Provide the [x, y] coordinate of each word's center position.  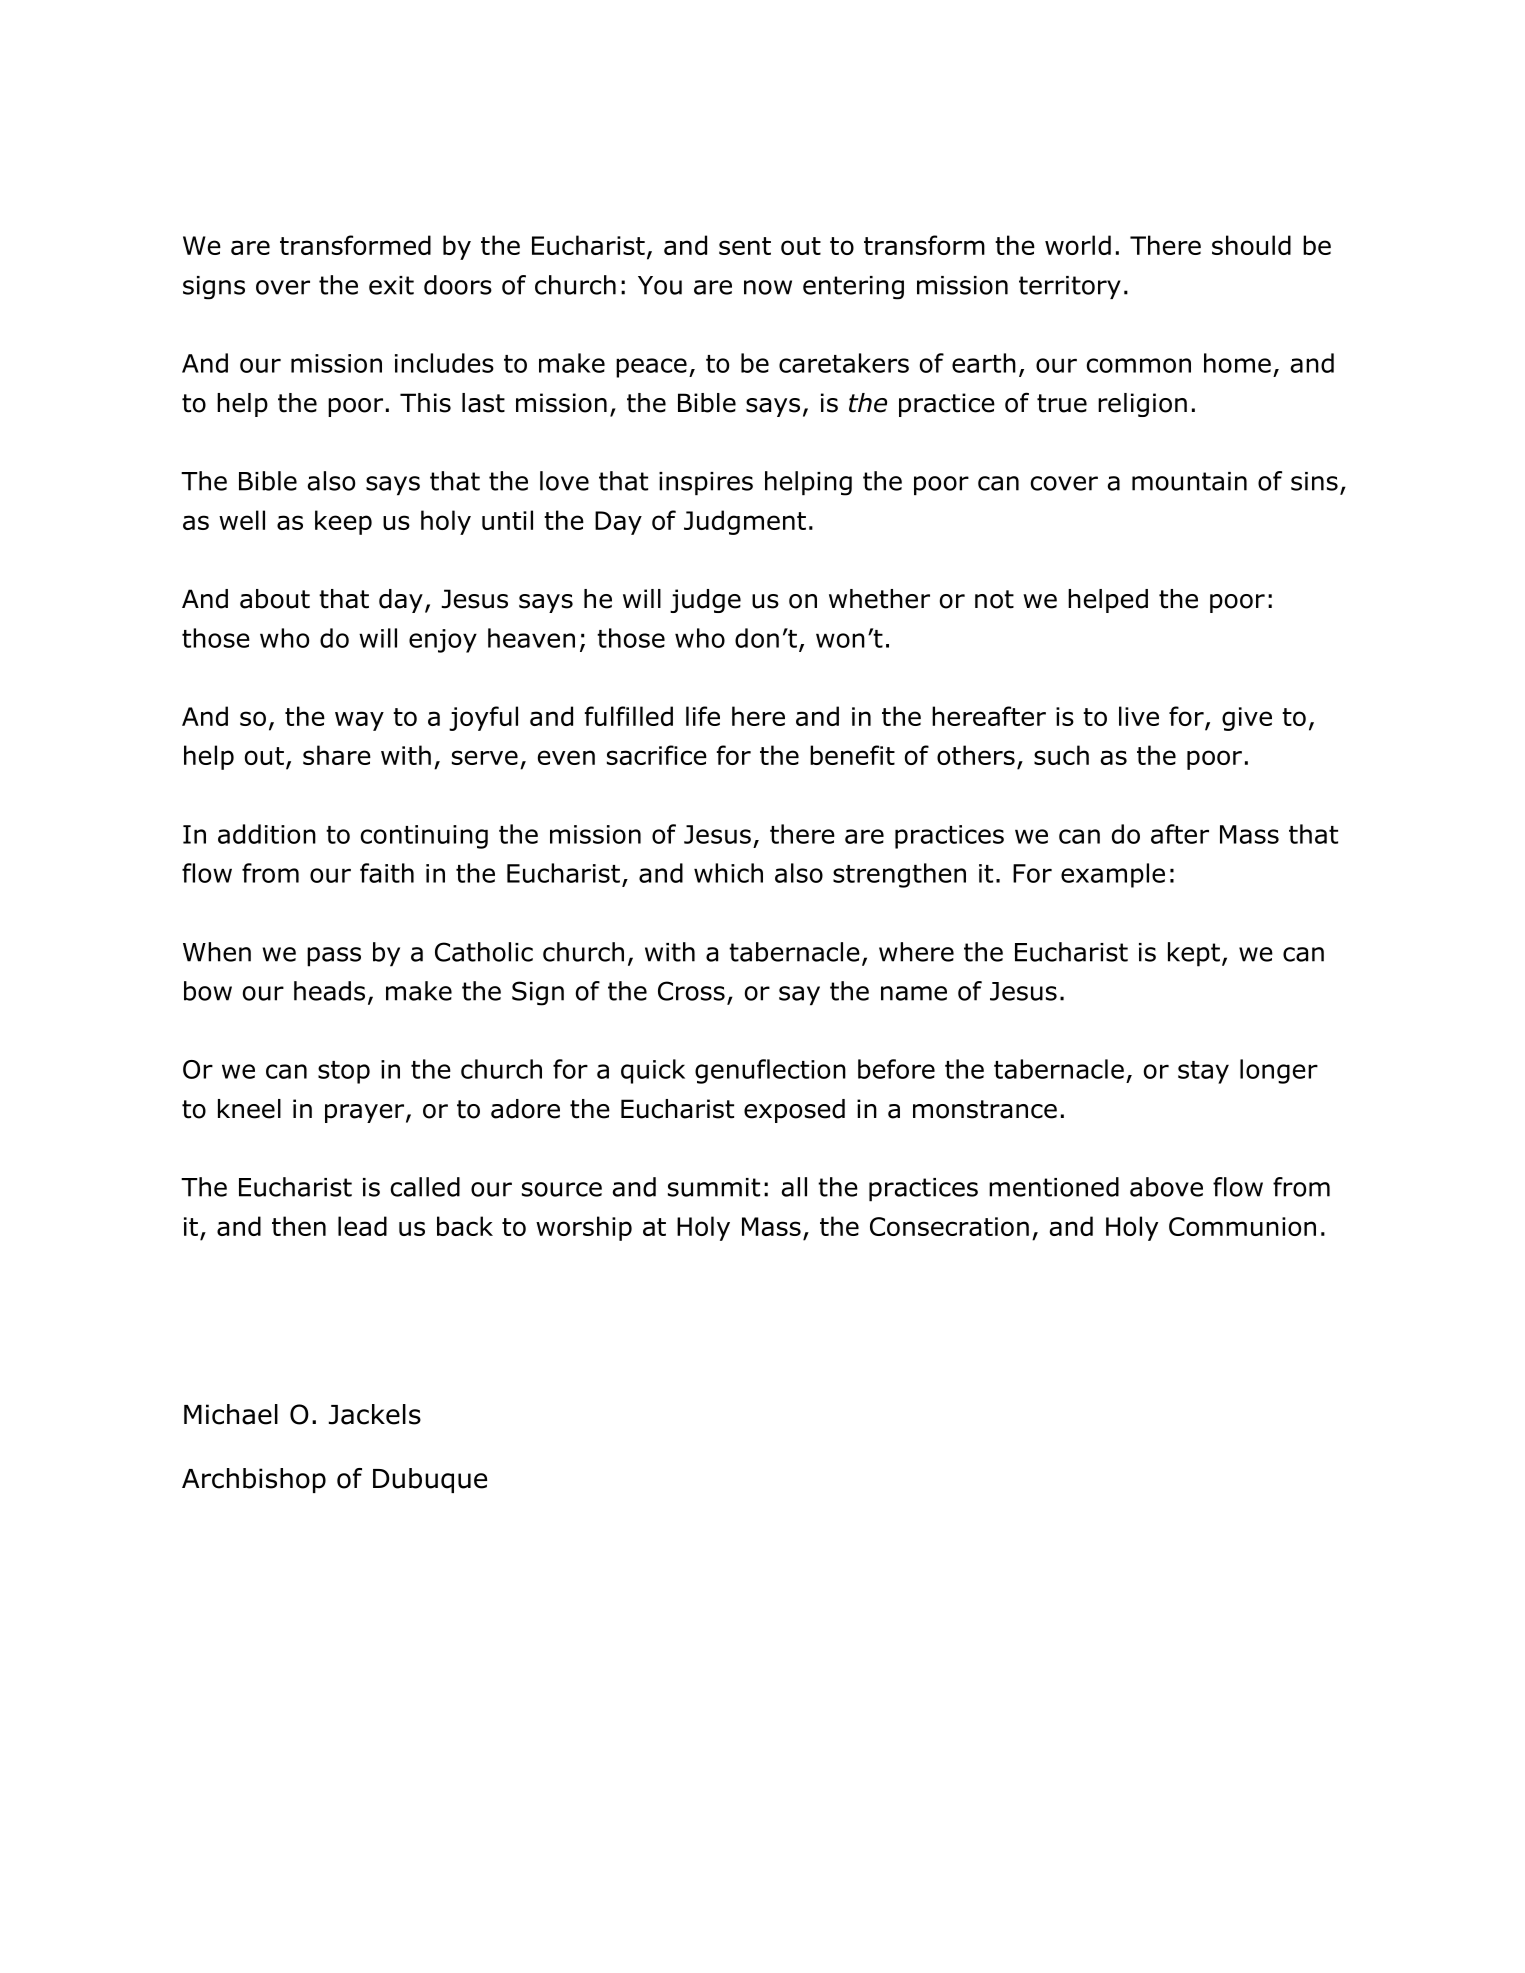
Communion [1242, 1226]
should [1251, 245]
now [768, 287]
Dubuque [430, 1480]
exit [391, 285]
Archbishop [254, 1480]
